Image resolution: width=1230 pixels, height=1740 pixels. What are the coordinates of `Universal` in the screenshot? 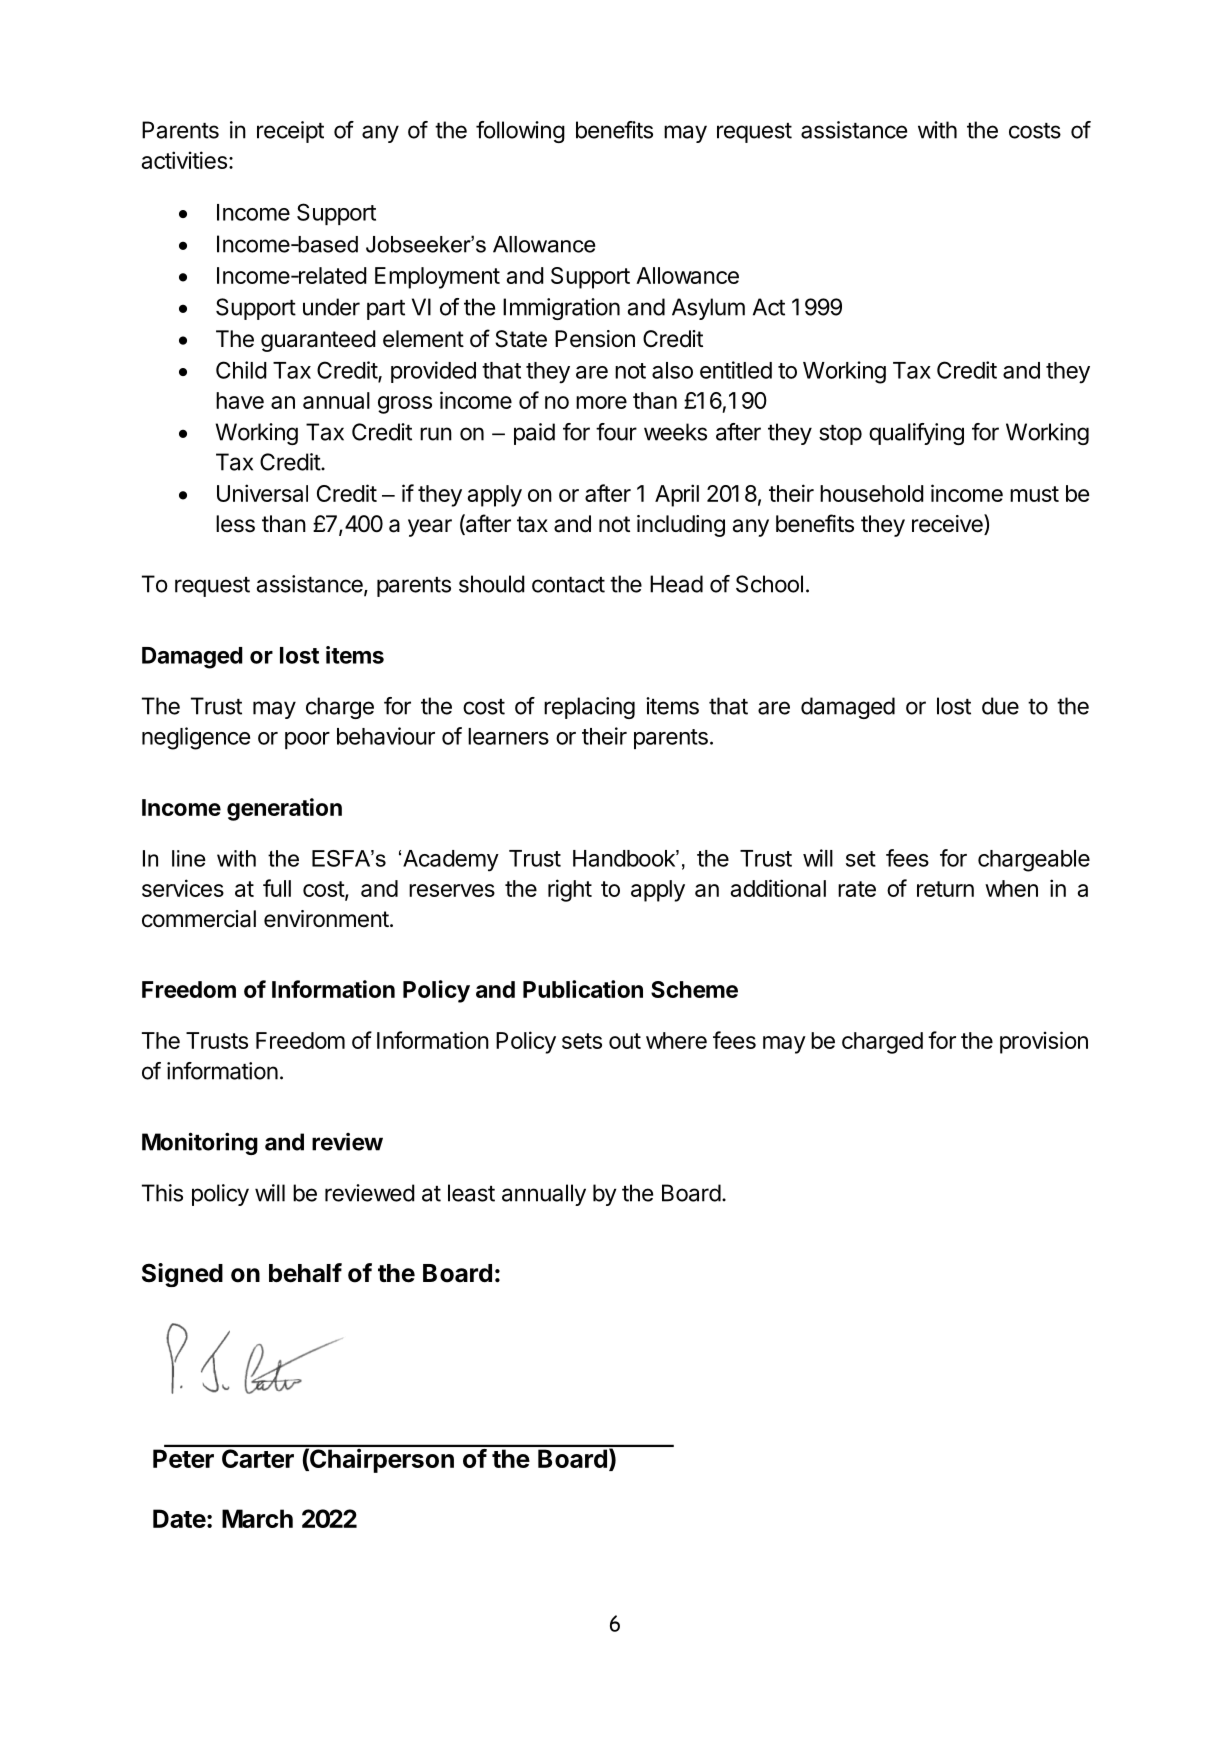 It's located at (262, 493).
